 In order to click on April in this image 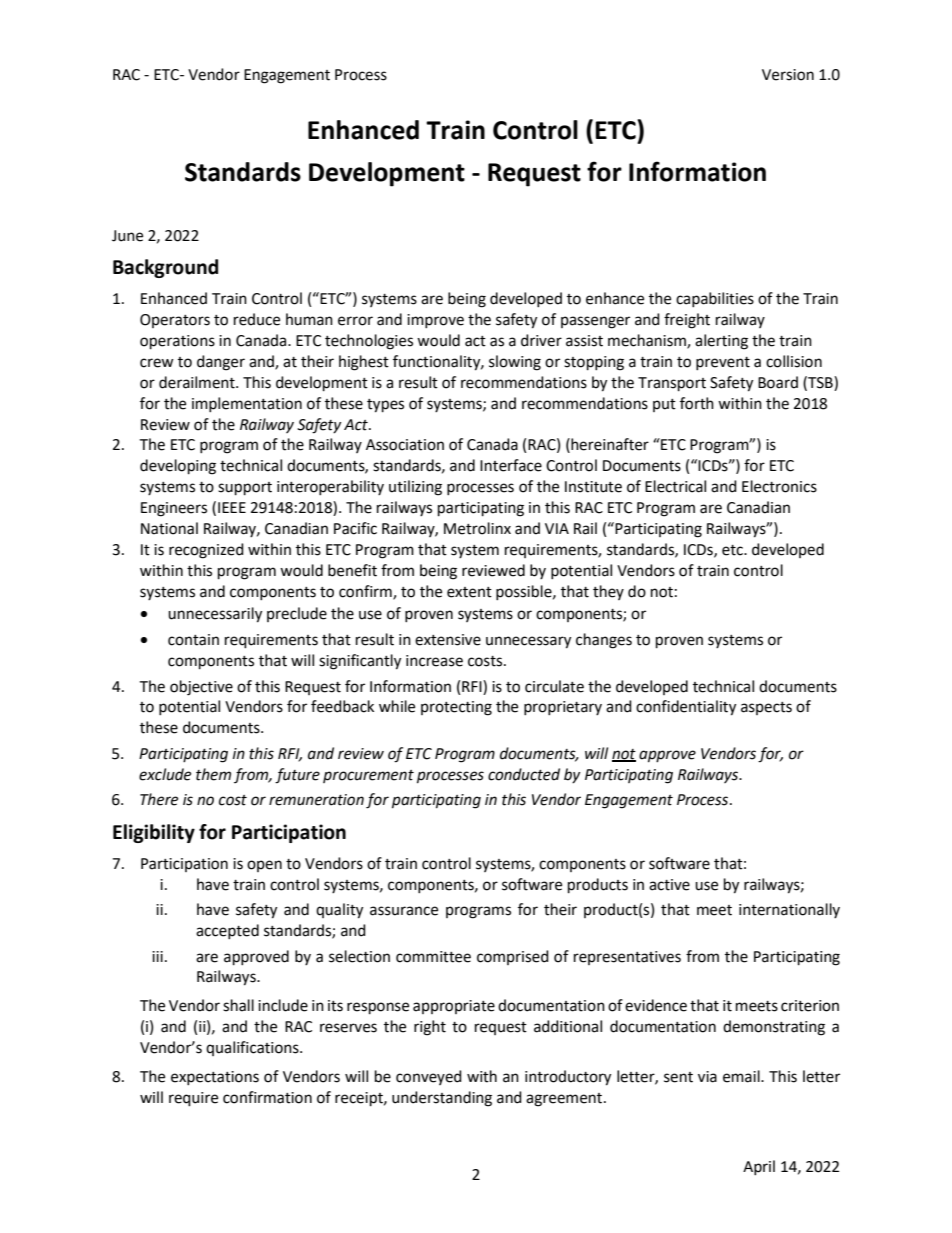, I will do `click(759, 1167)`.
